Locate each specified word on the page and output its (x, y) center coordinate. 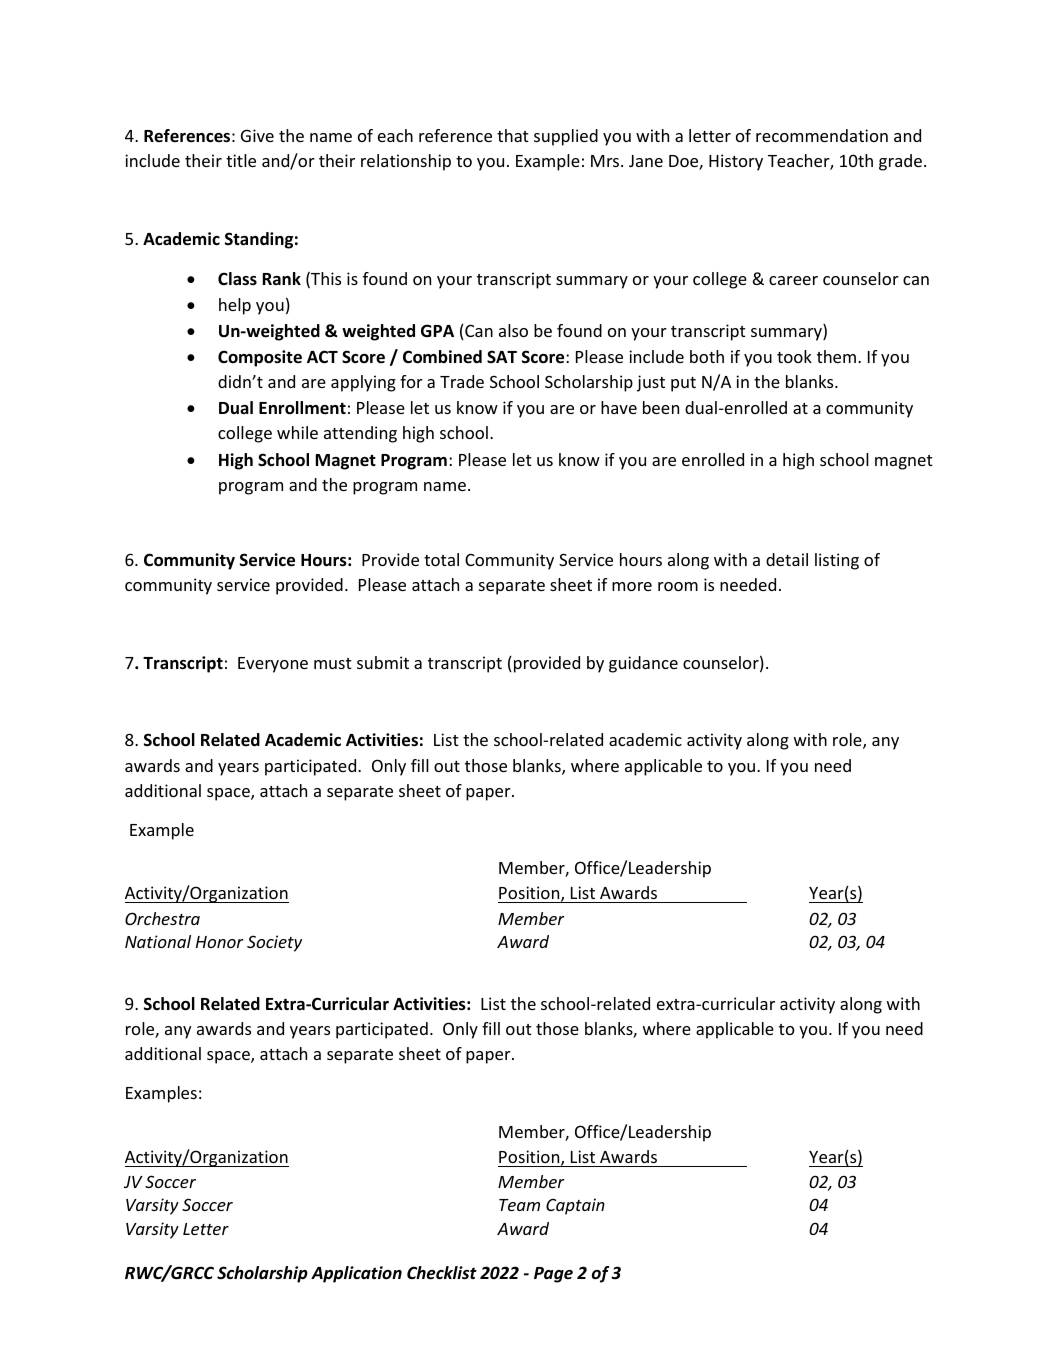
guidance (643, 664)
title (241, 160)
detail (787, 559)
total (441, 559)
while (297, 432)
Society (274, 943)
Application (356, 1274)
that (513, 135)
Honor (220, 942)
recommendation (822, 135)
